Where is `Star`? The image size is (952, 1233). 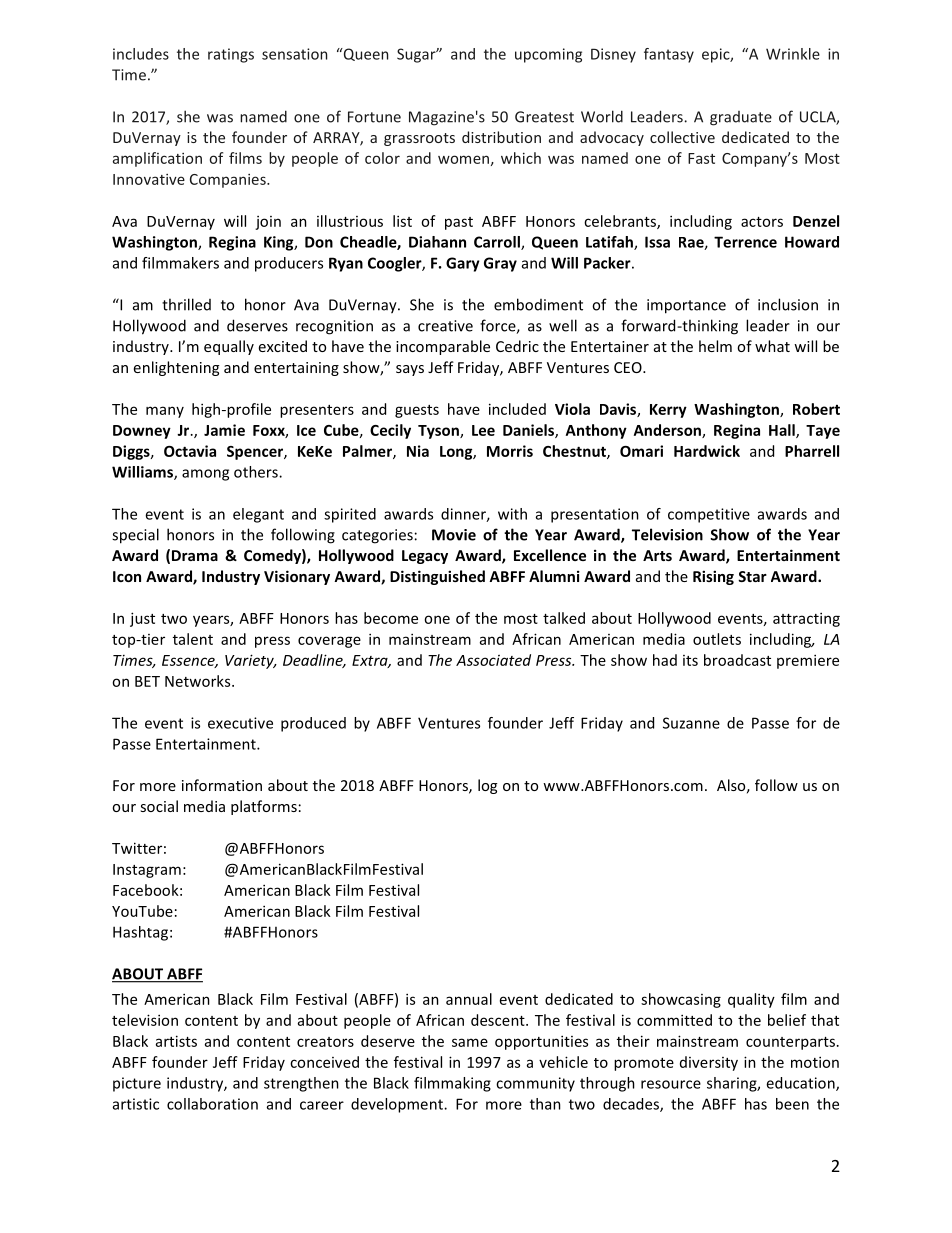 Star is located at coordinates (752, 576).
